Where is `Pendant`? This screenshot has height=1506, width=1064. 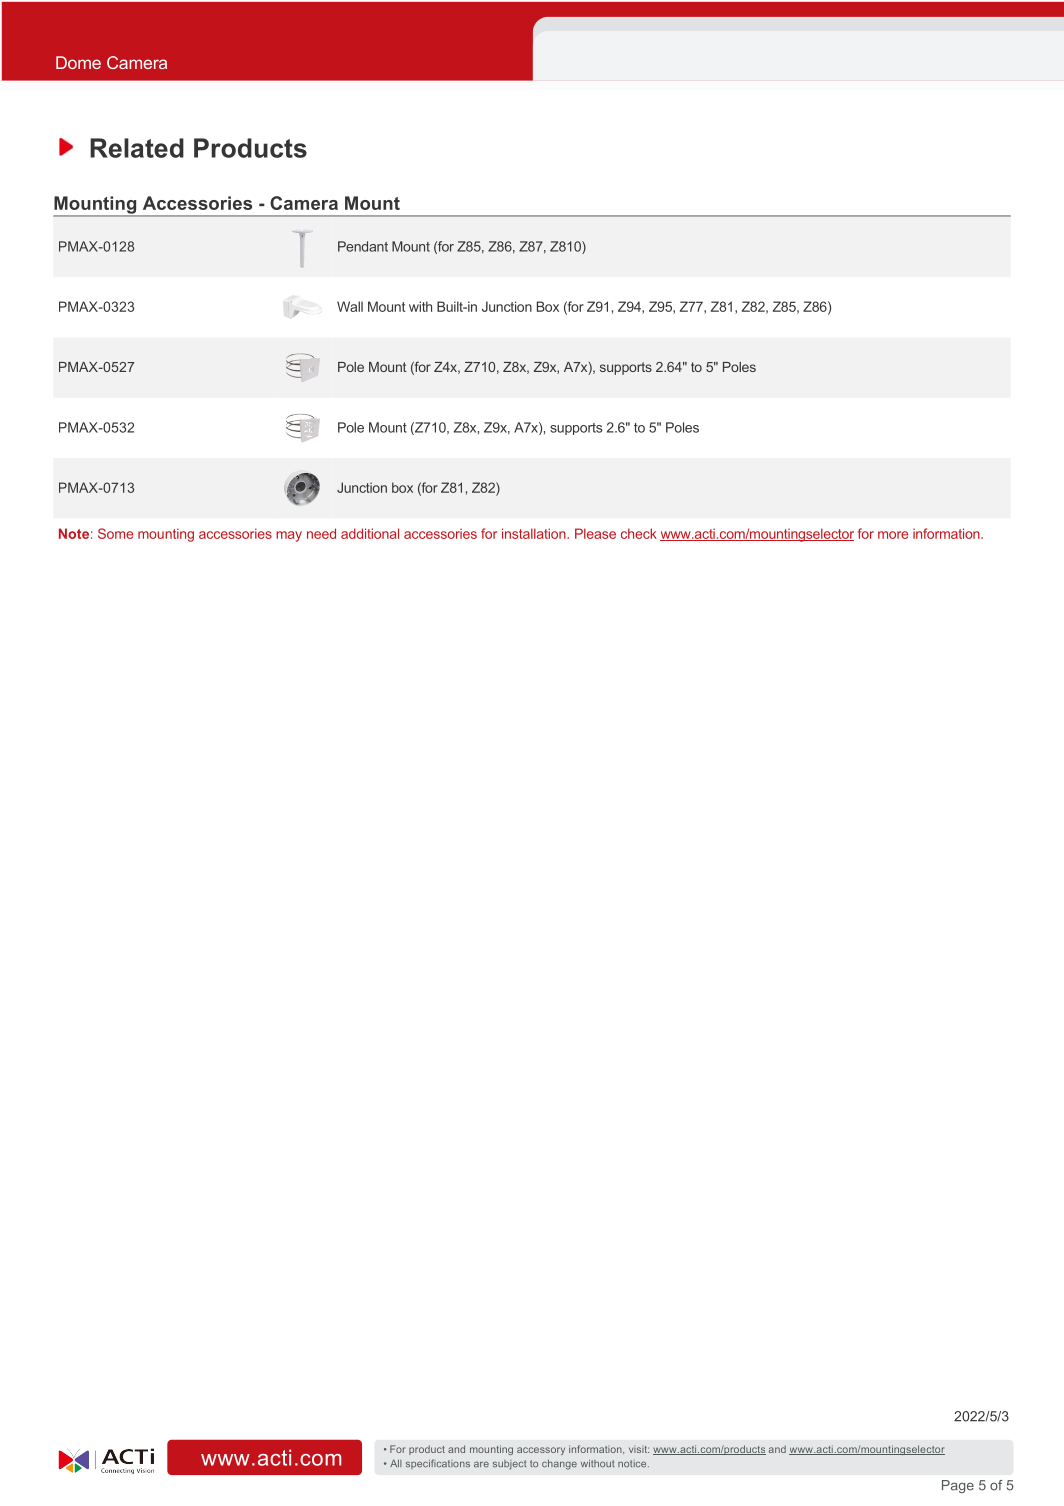 Pendant is located at coordinates (363, 246).
